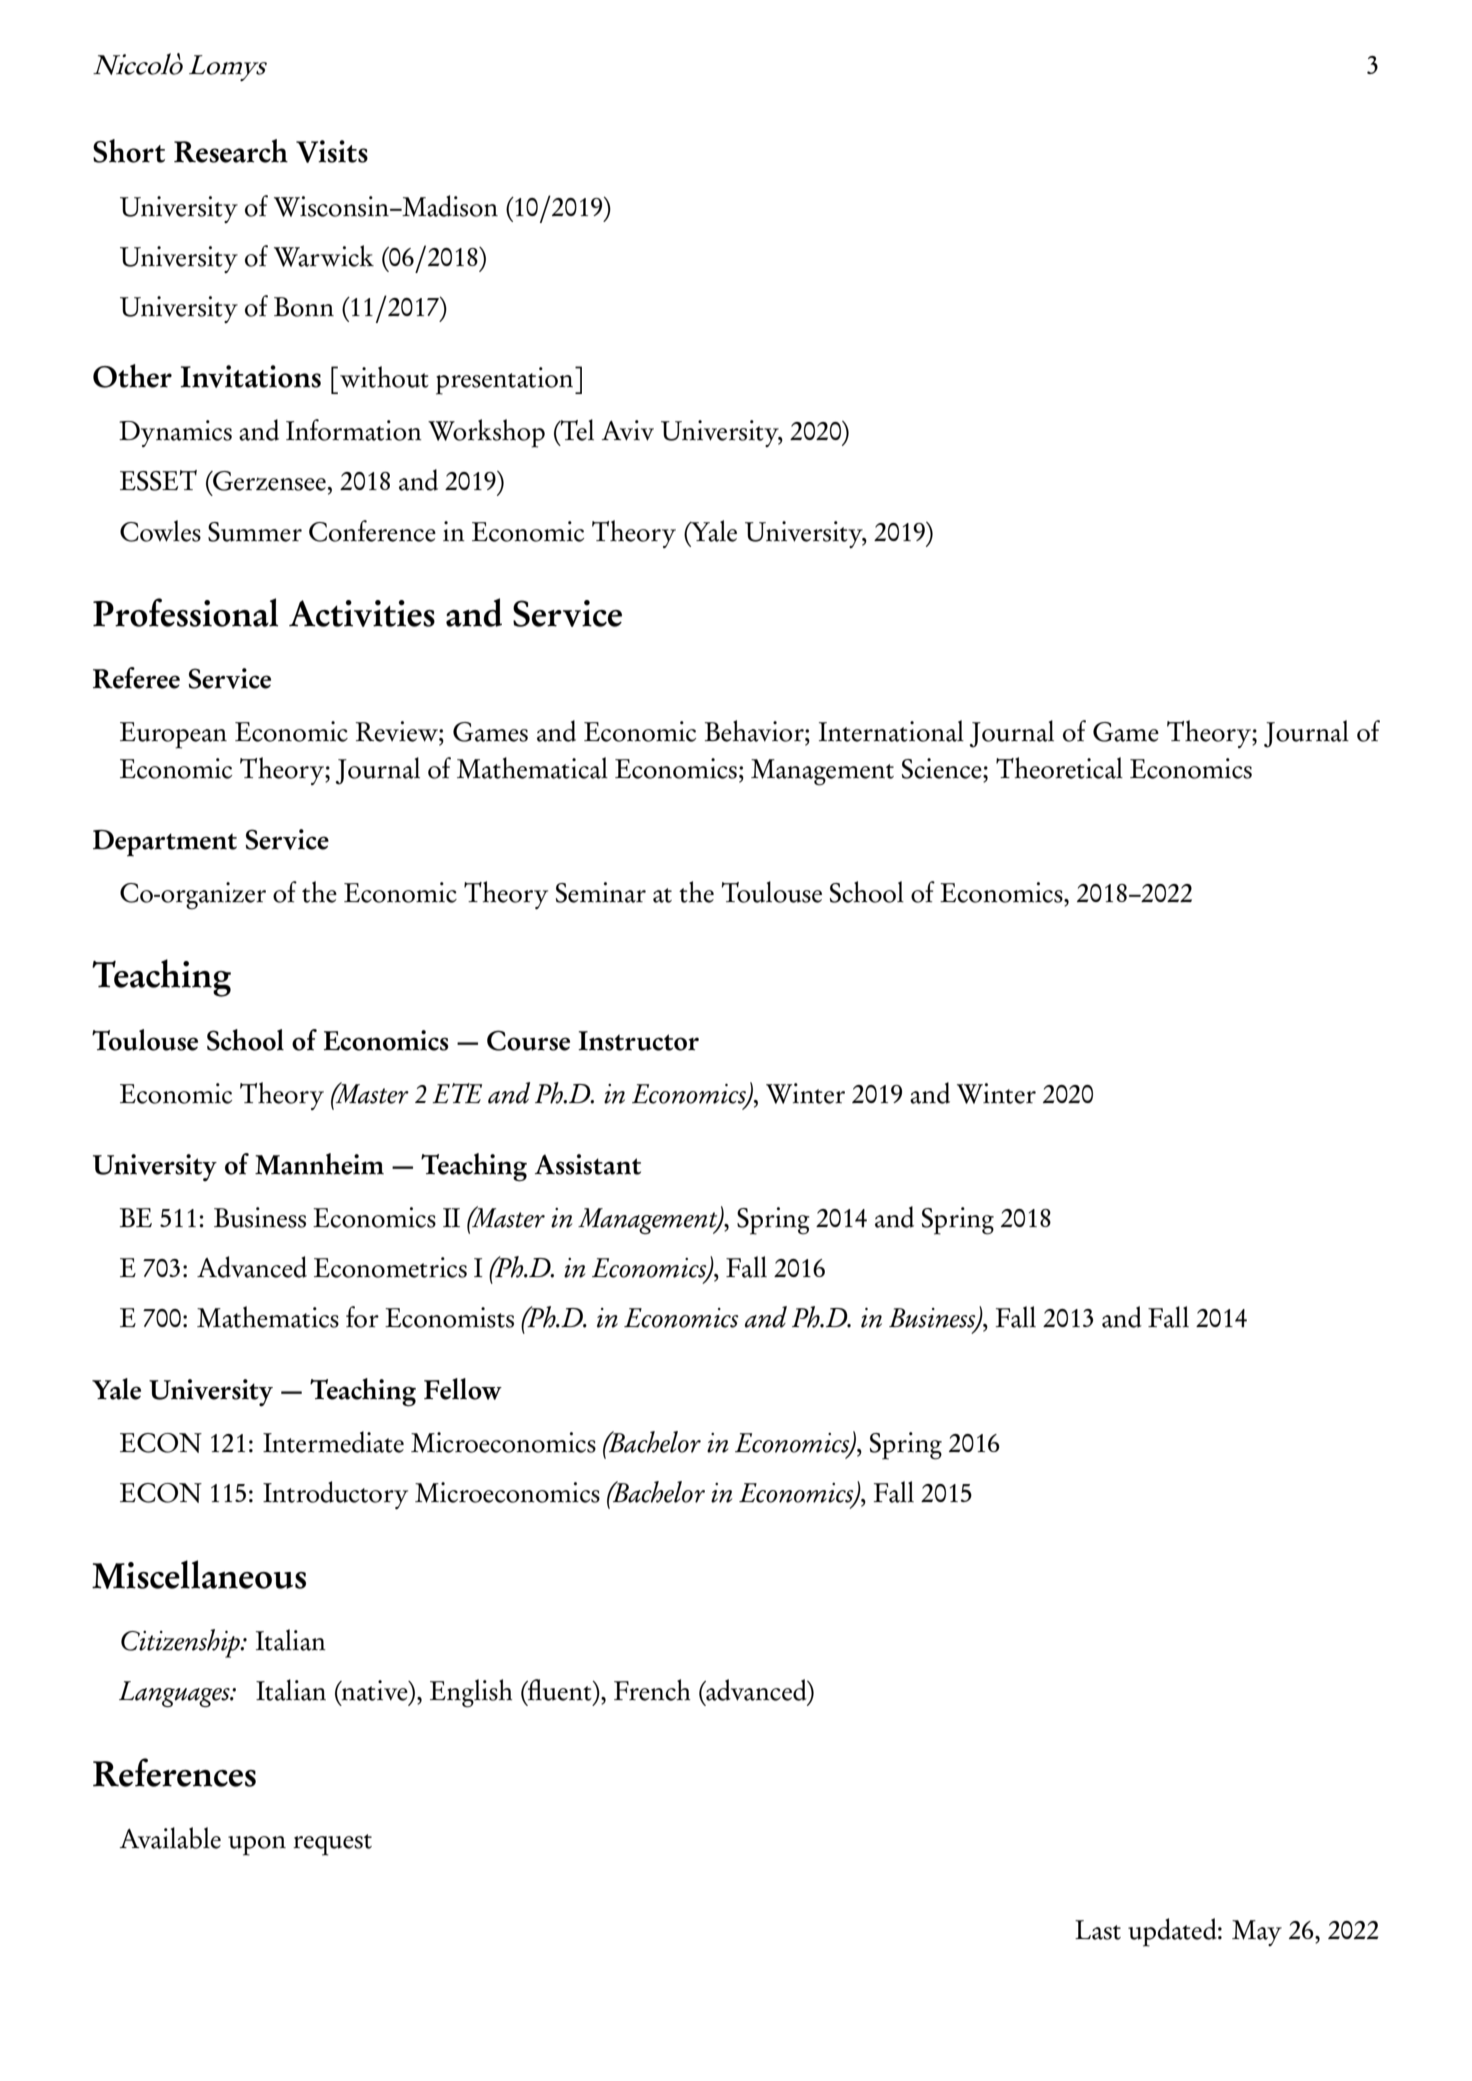 The image size is (1472, 2081). I want to click on European, so click(173, 735).
